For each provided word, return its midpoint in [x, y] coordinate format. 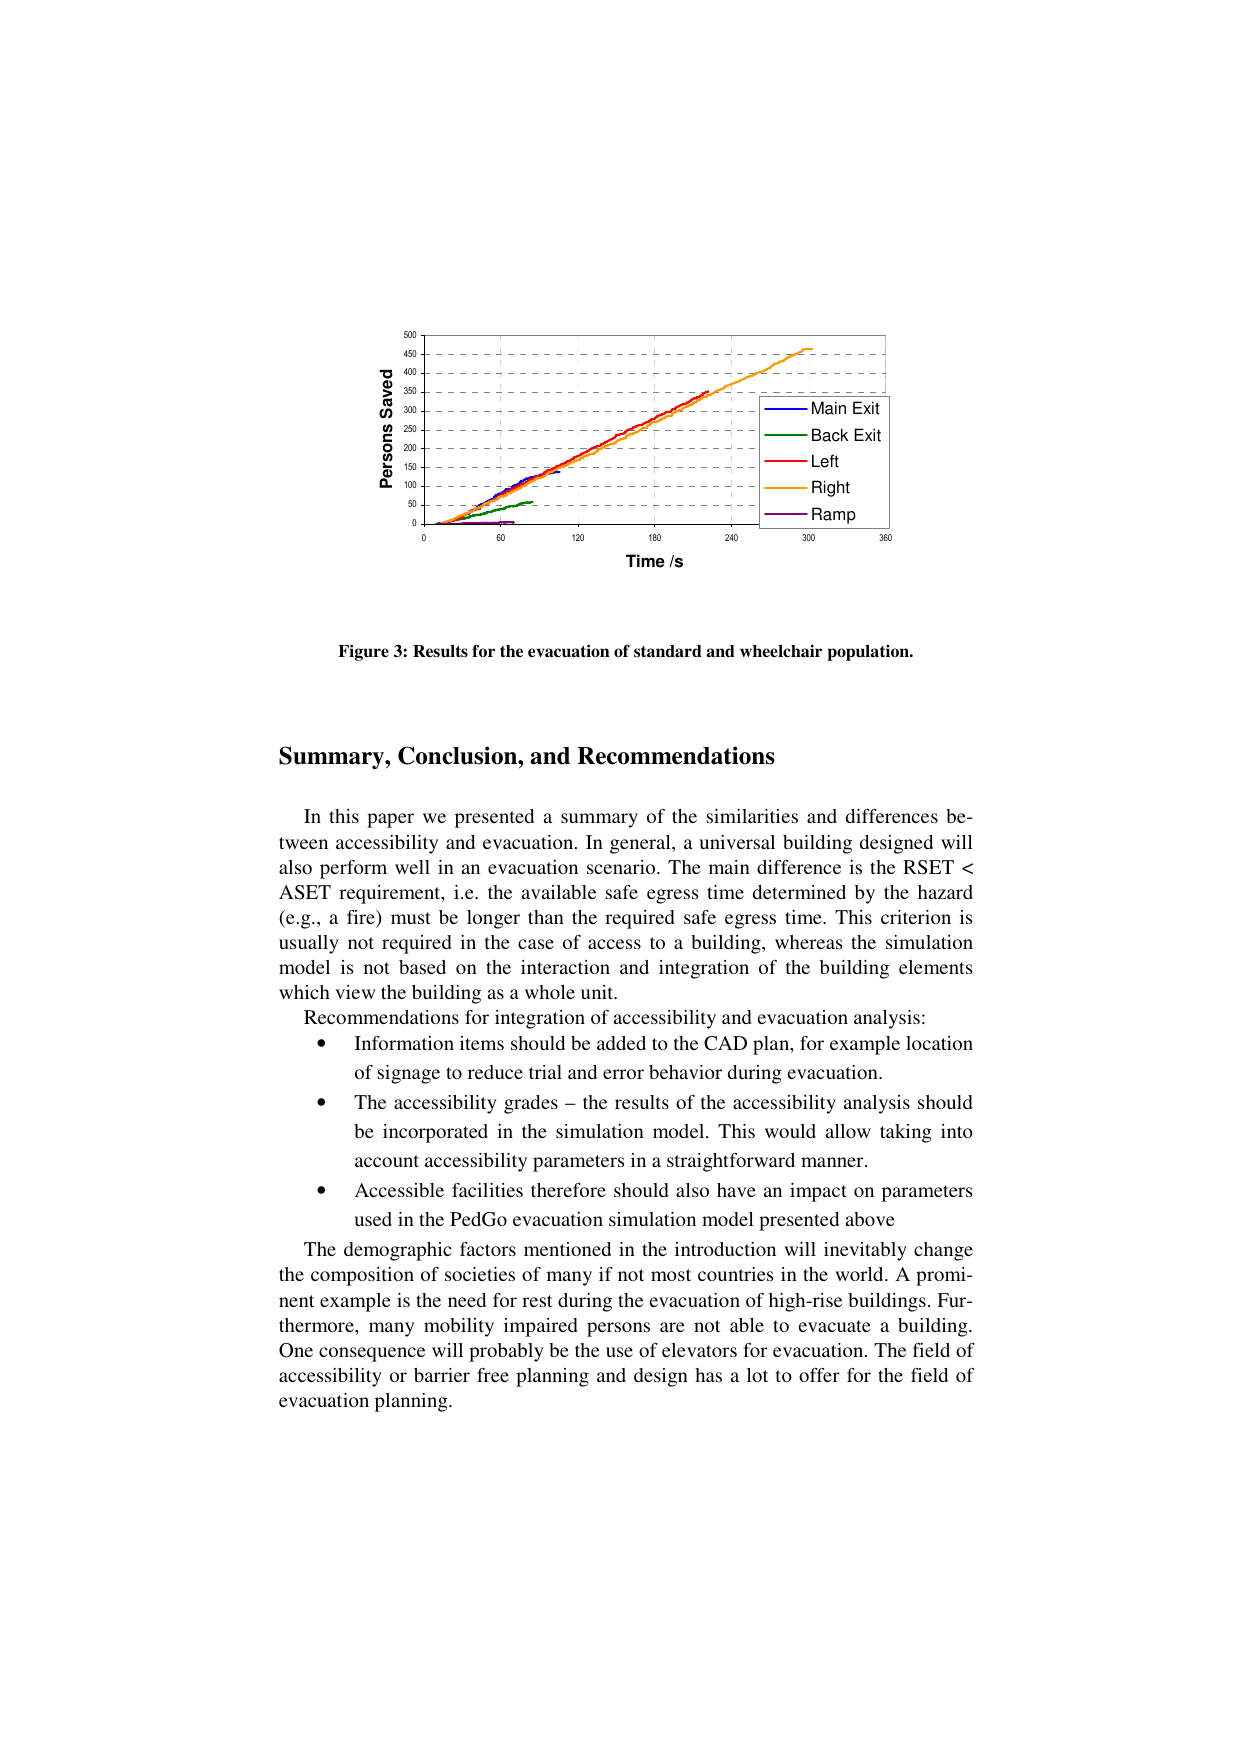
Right [831, 488]
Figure [363, 652]
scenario [622, 867]
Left [825, 461]
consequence [372, 1354]
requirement [391, 894]
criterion [916, 917]
